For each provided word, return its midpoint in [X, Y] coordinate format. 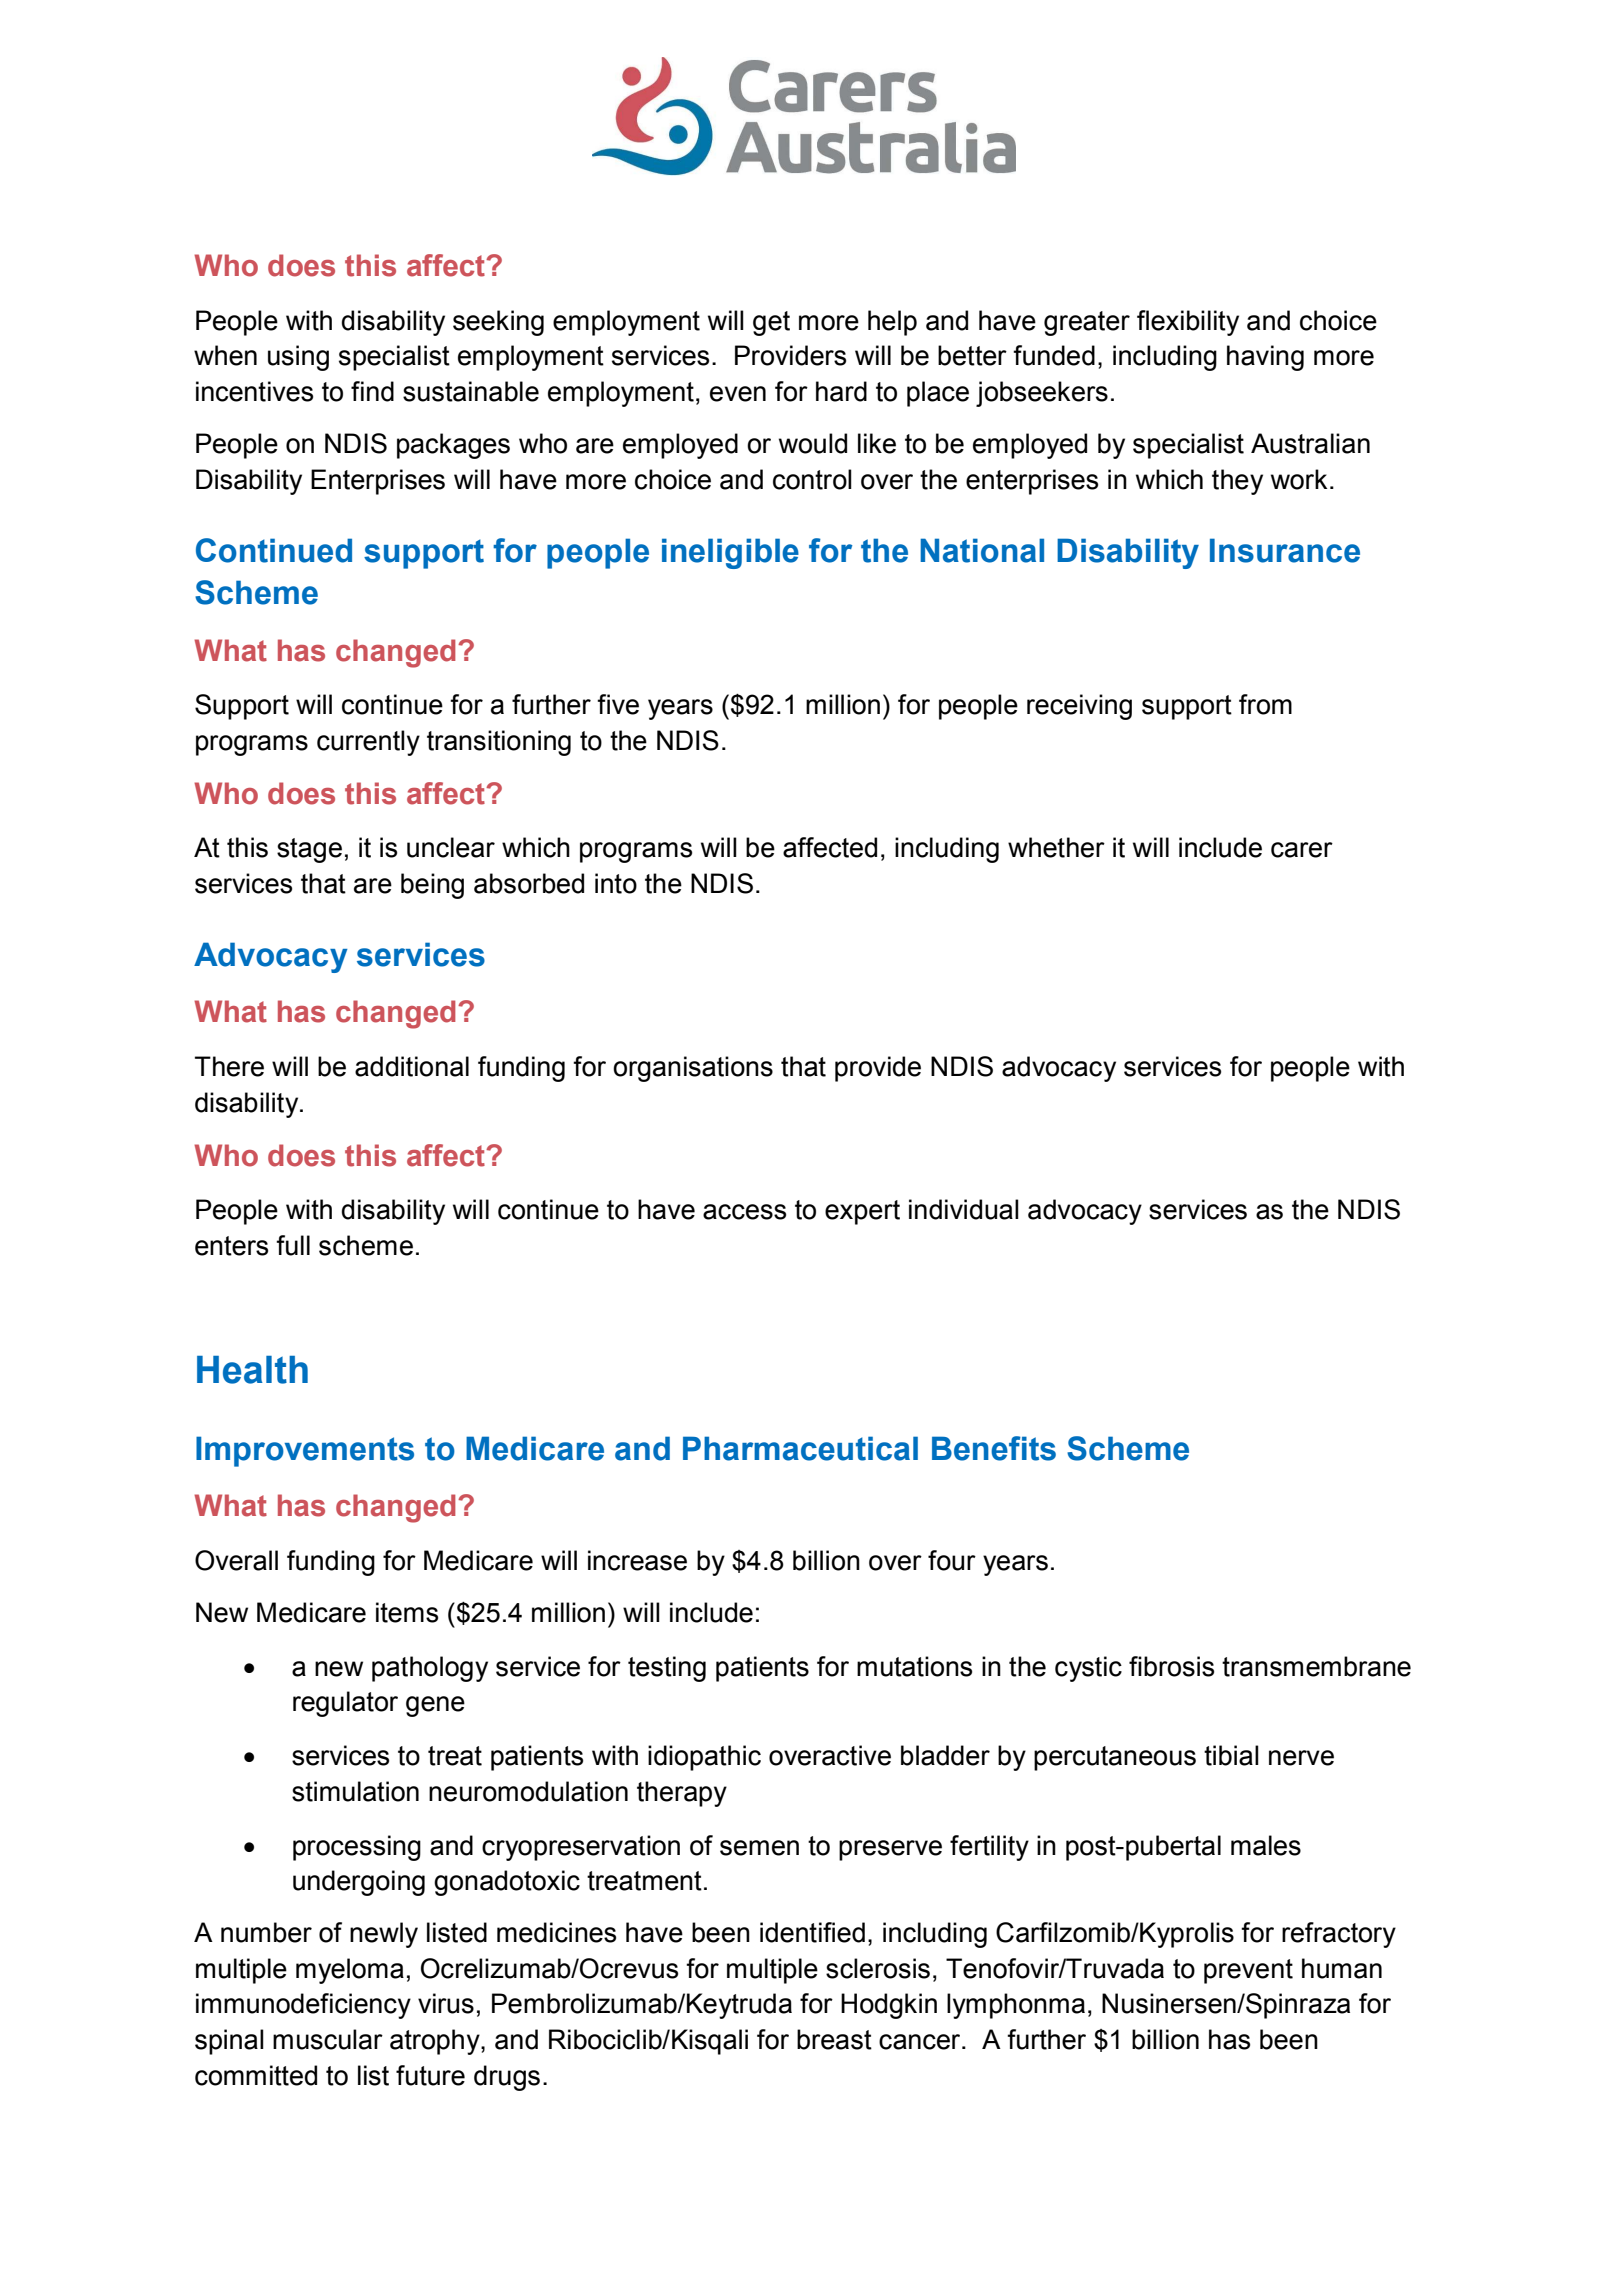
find [372, 391]
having [1265, 358]
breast [834, 2039]
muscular [328, 2039]
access [744, 1212]
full [293, 1245]
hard [841, 391]
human [1342, 1968]
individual [964, 1209]
